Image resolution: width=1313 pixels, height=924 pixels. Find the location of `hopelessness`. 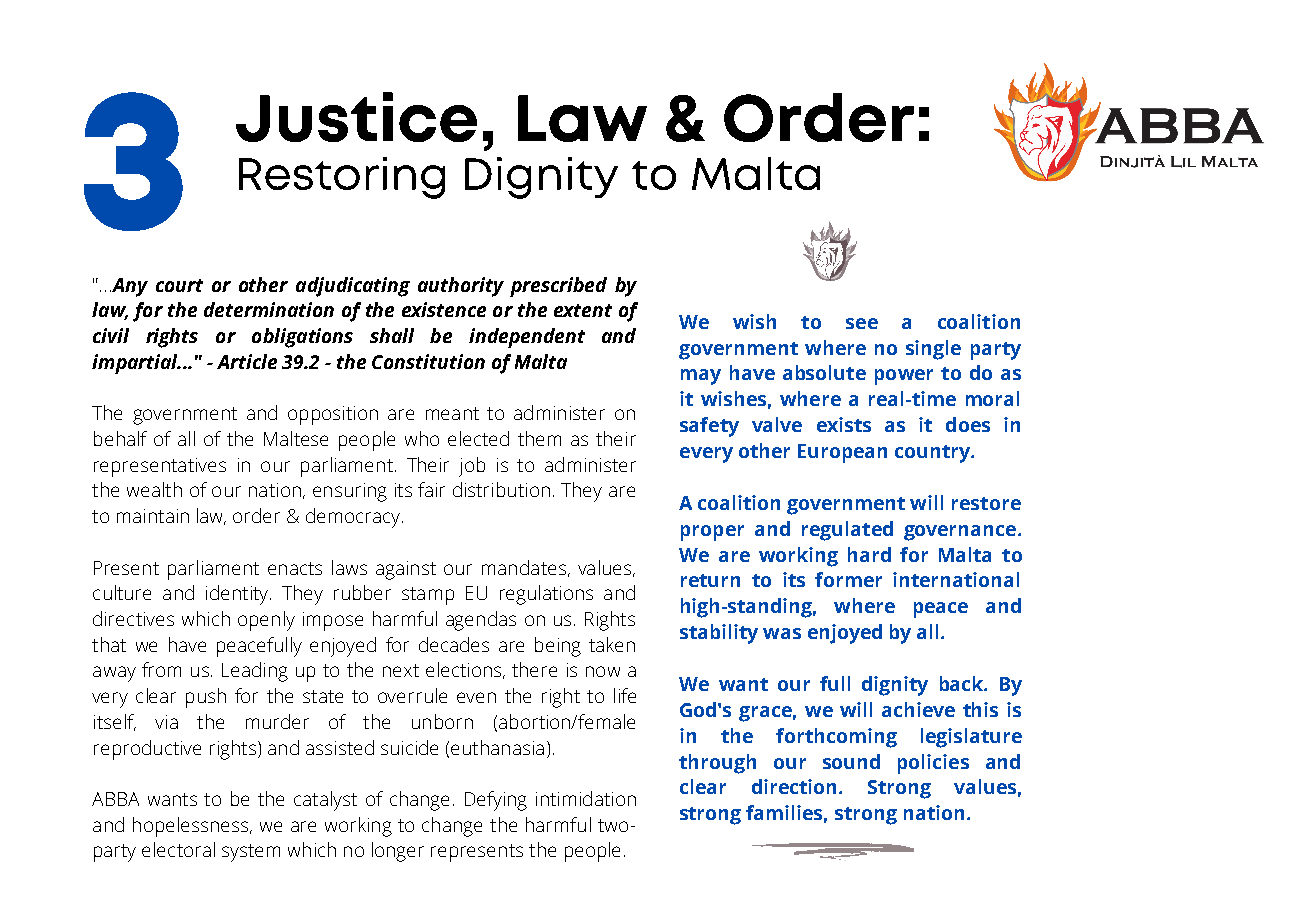

hopelessness is located at coordinates (192, 827).
